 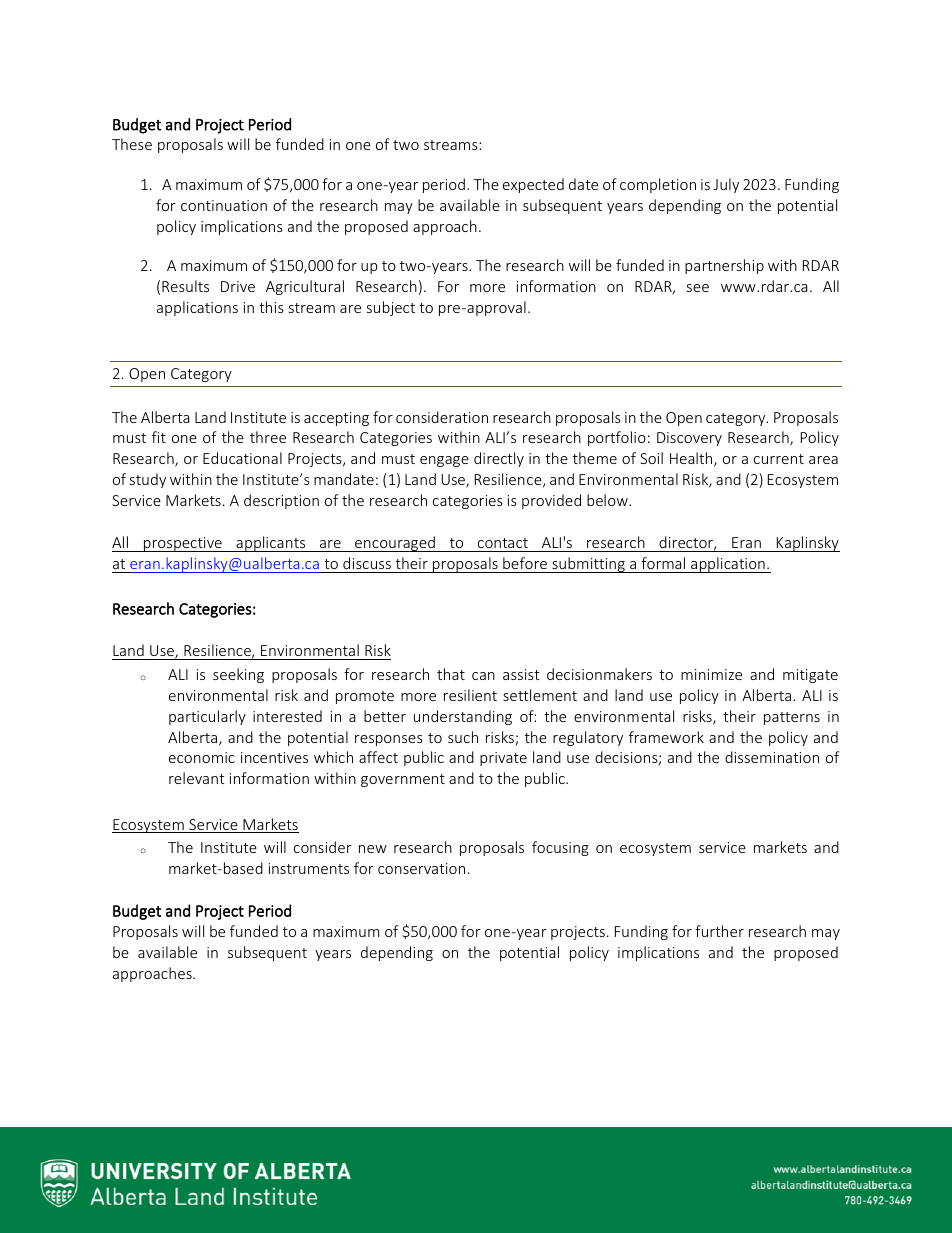 I want to click on July, so click(x=726, y=185).
